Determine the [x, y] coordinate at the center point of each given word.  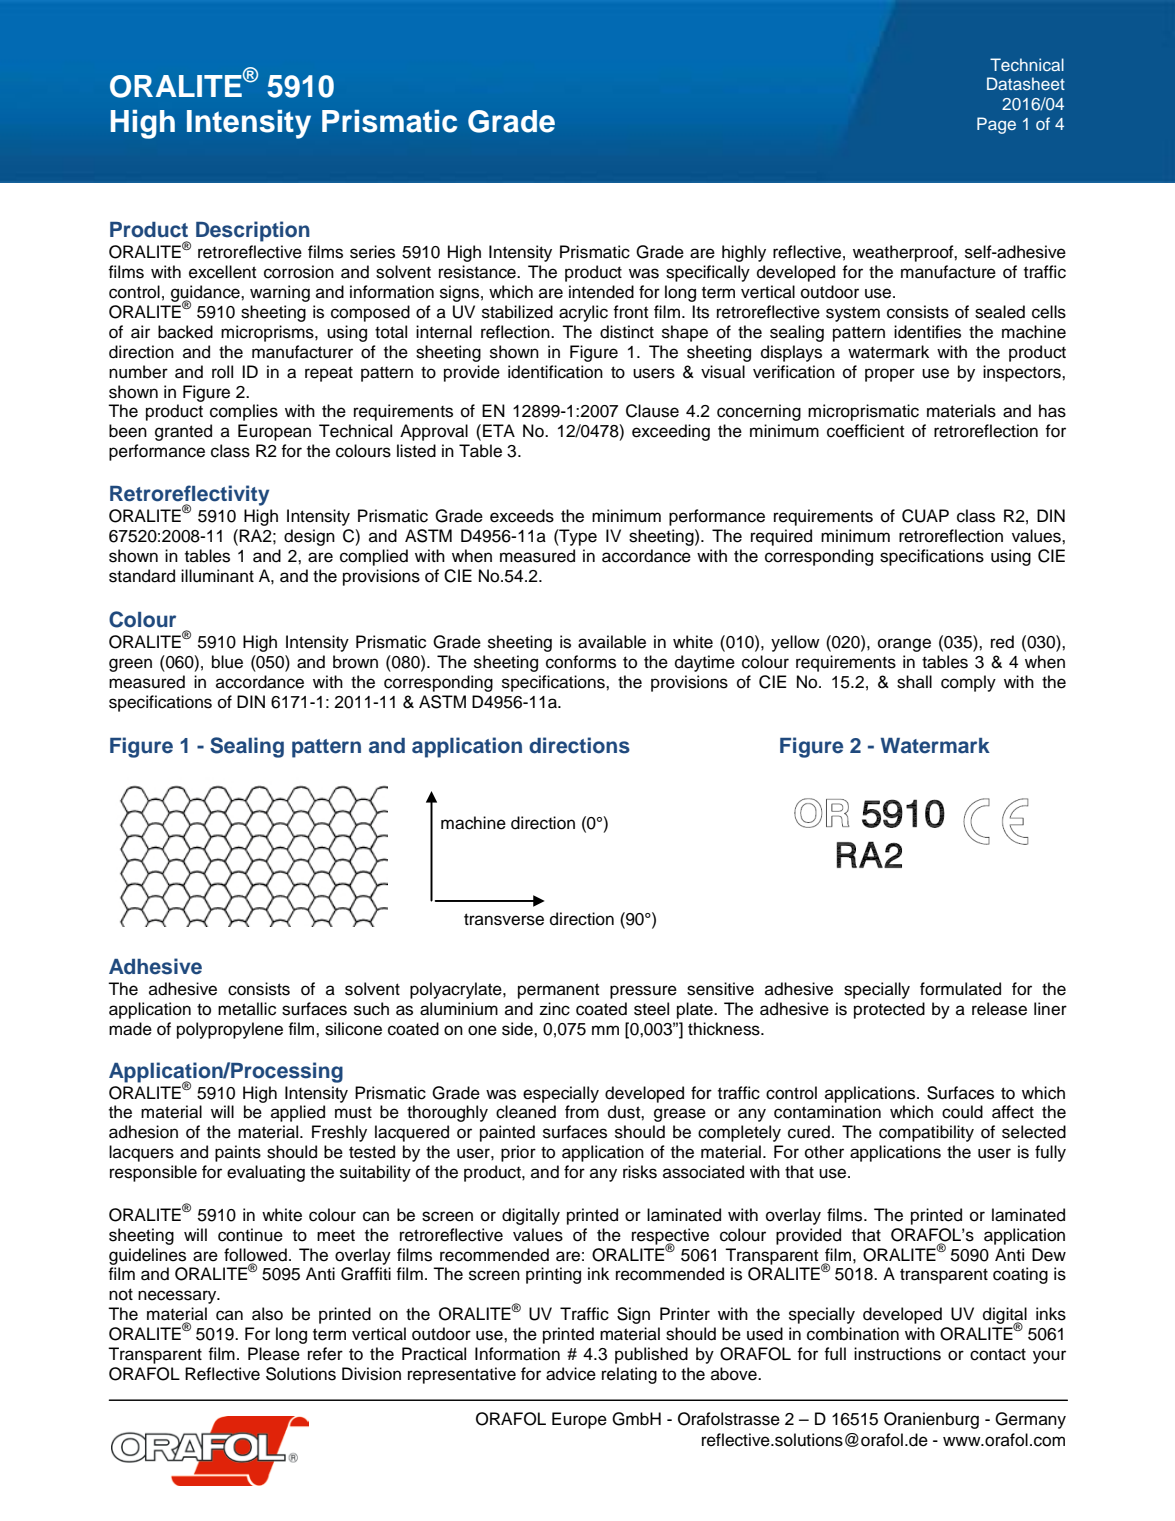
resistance [478, 272]
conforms [581, 662]
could [962, 1112]
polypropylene [230, 1030]
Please [274, 1354]
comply [968, 683]
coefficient [865, 431]
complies [244, 412]
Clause [652, 411]
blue [227, 662]
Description [253, 231]
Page [996, 125]
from [582, 1112]
